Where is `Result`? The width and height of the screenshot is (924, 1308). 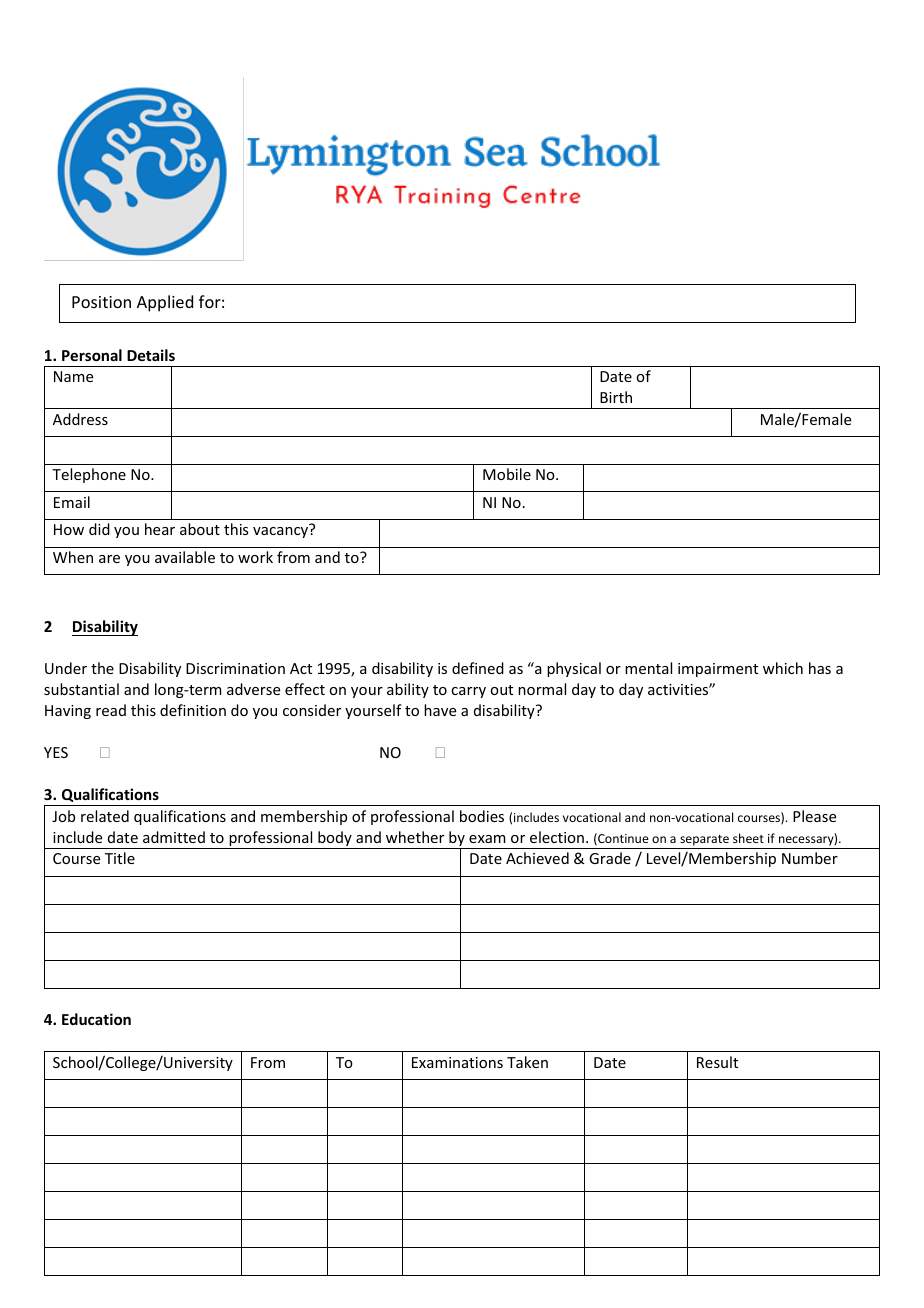
Result is located at coordinates (717, 1062).
